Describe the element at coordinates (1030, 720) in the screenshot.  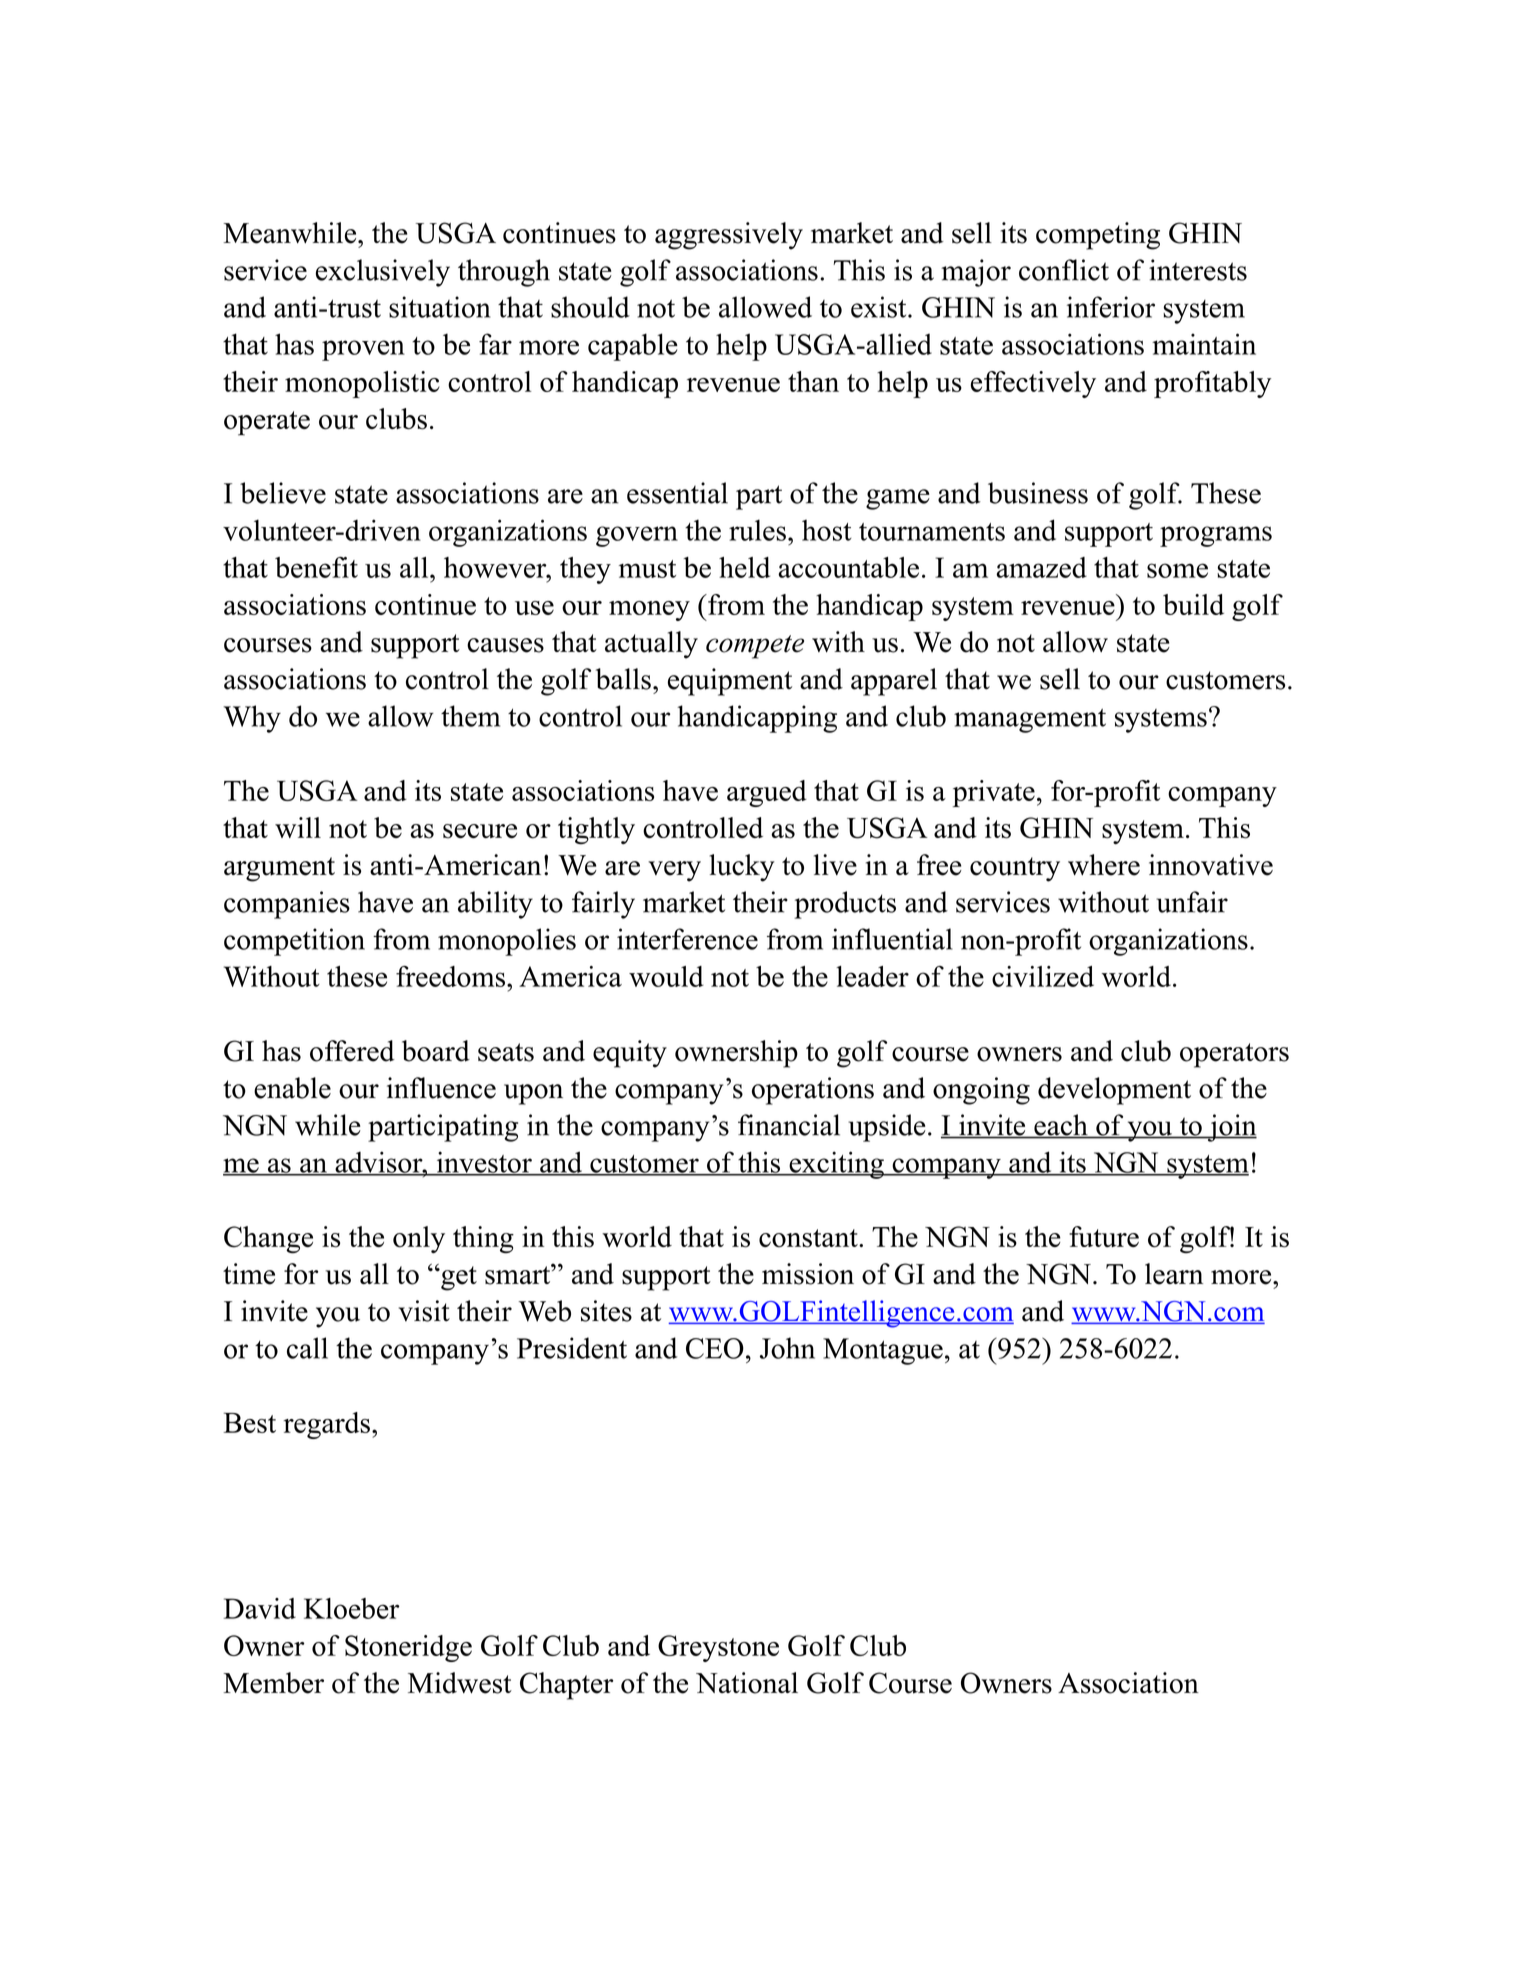
I see `management` at that location.
